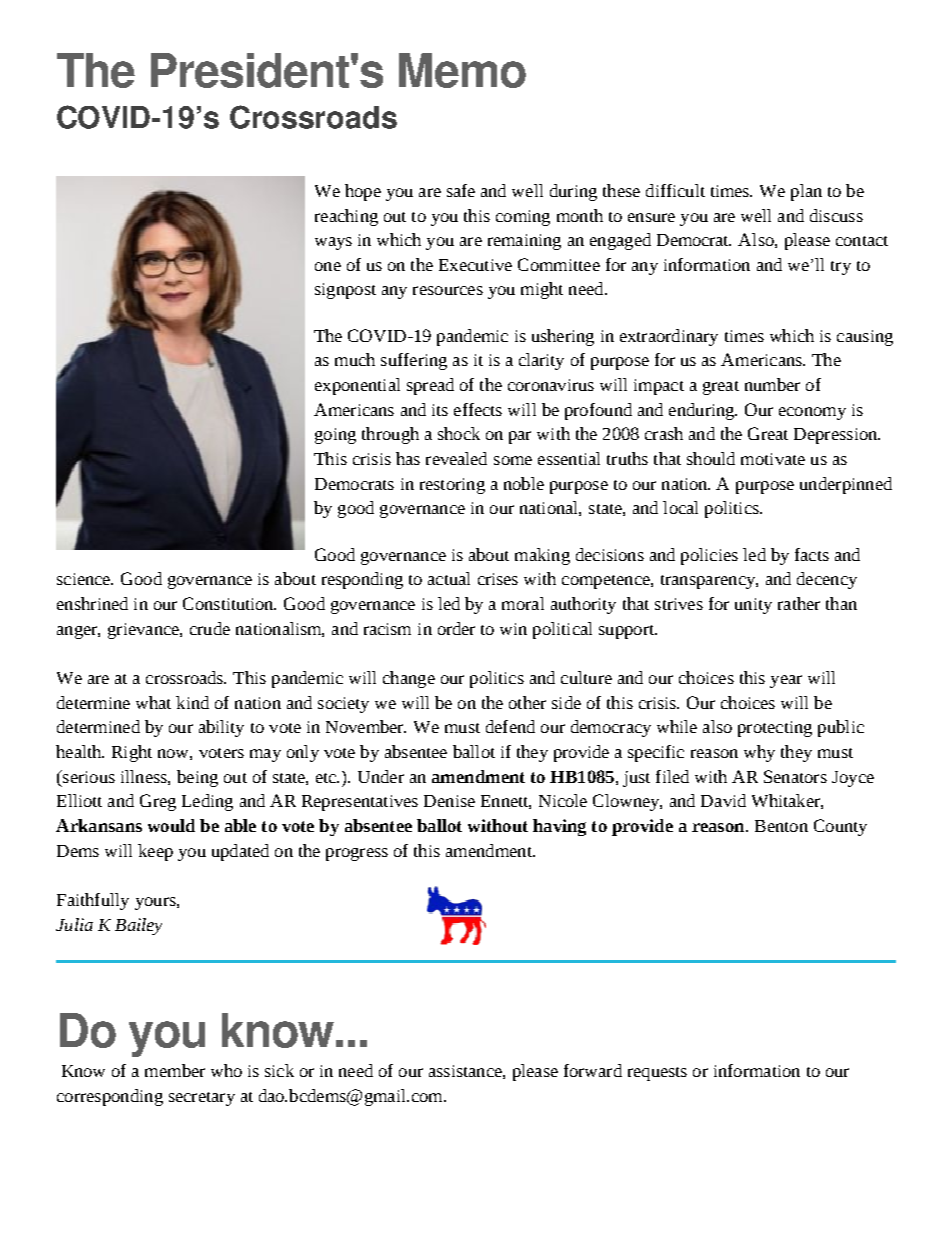 This screenshot has width=952, height=1233. What do you see at coordinates (806, 192) in the screenshot?
I see `plan` at bounding box center [806, 192].
